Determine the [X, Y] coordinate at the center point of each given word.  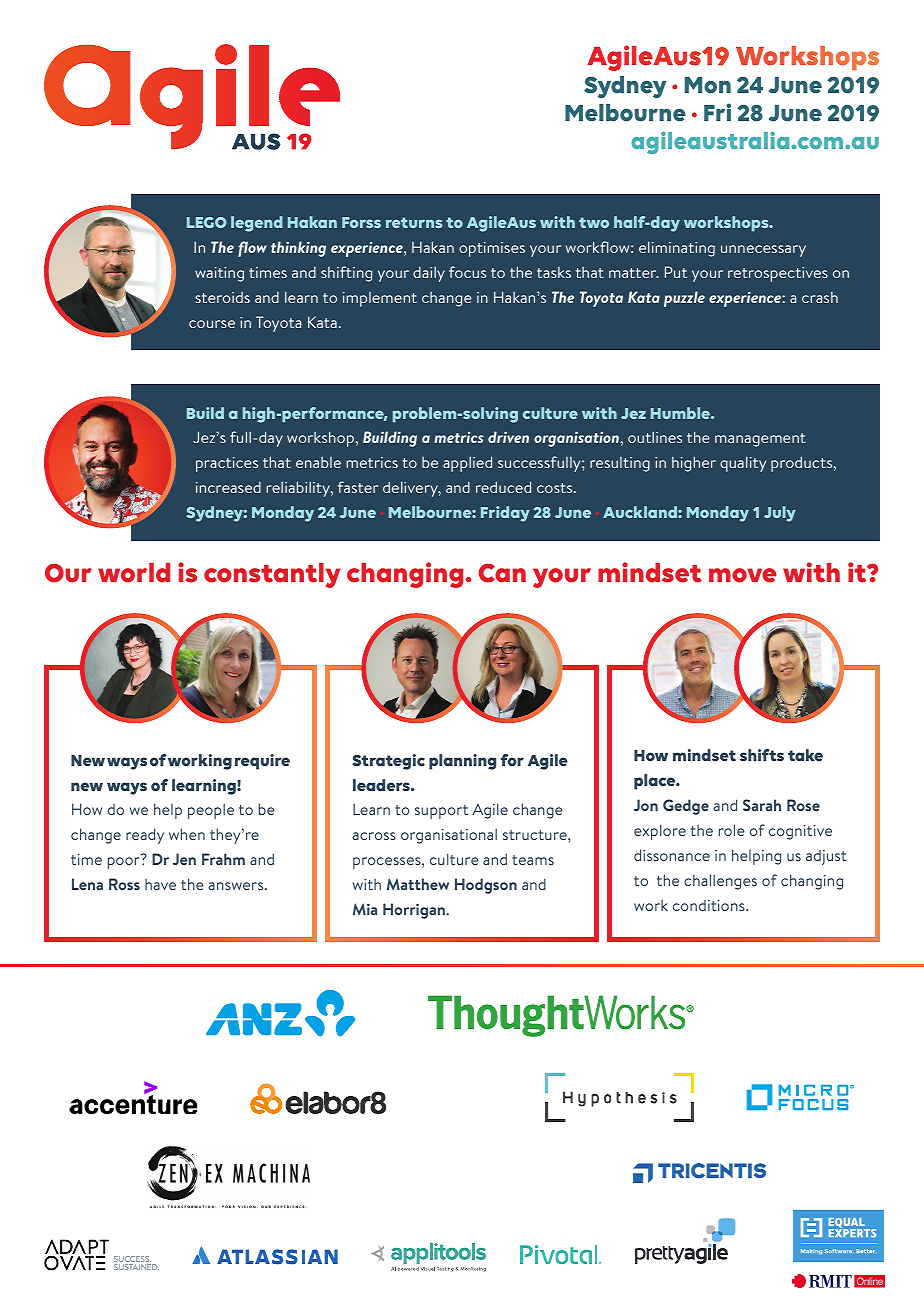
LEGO [207, 222]
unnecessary [763, 251]
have [160, 884]
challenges [720, 882]
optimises [492, 249]
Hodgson [486, 886]
